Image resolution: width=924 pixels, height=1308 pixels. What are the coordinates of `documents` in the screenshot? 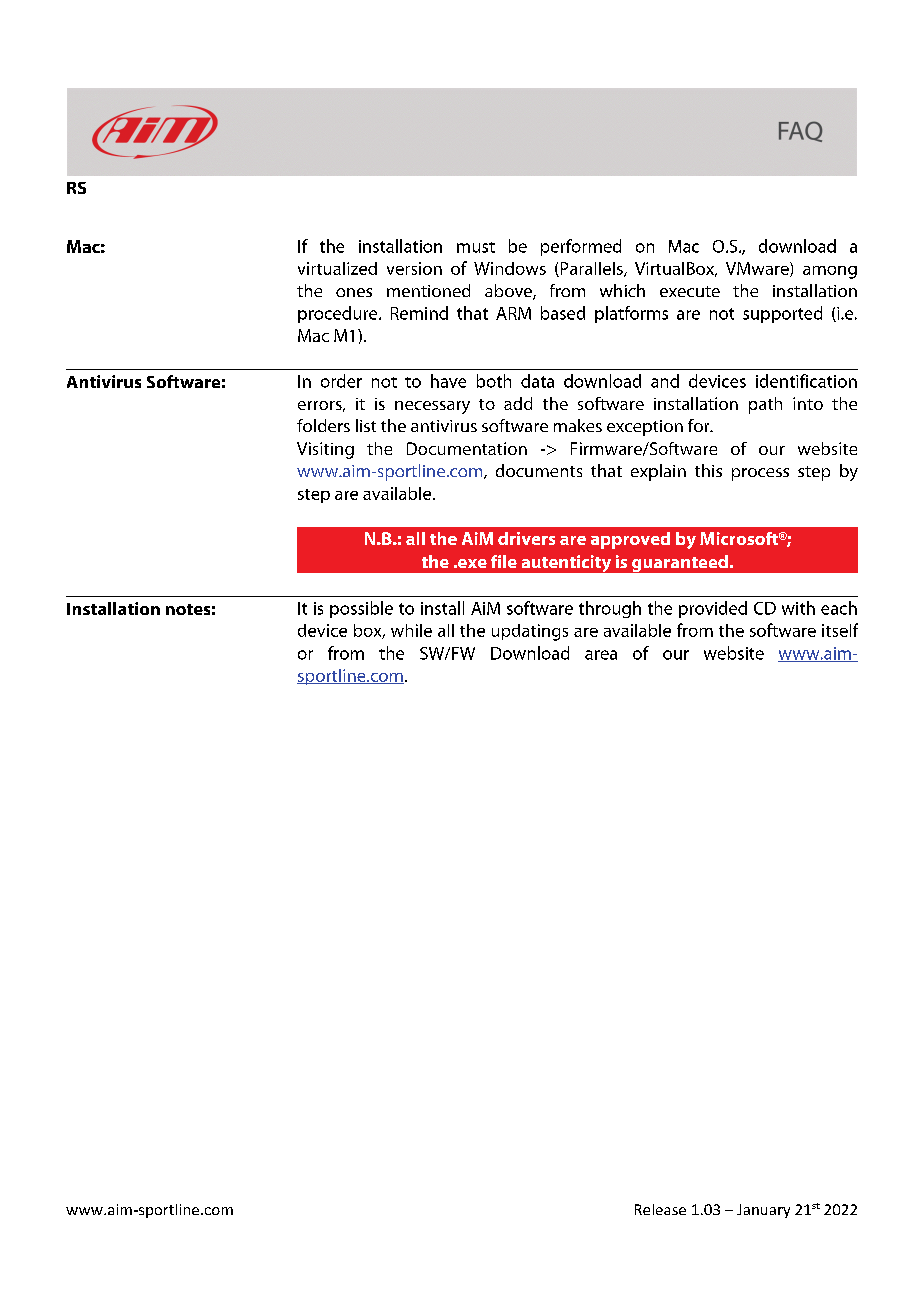 It's located at (539, 470).
